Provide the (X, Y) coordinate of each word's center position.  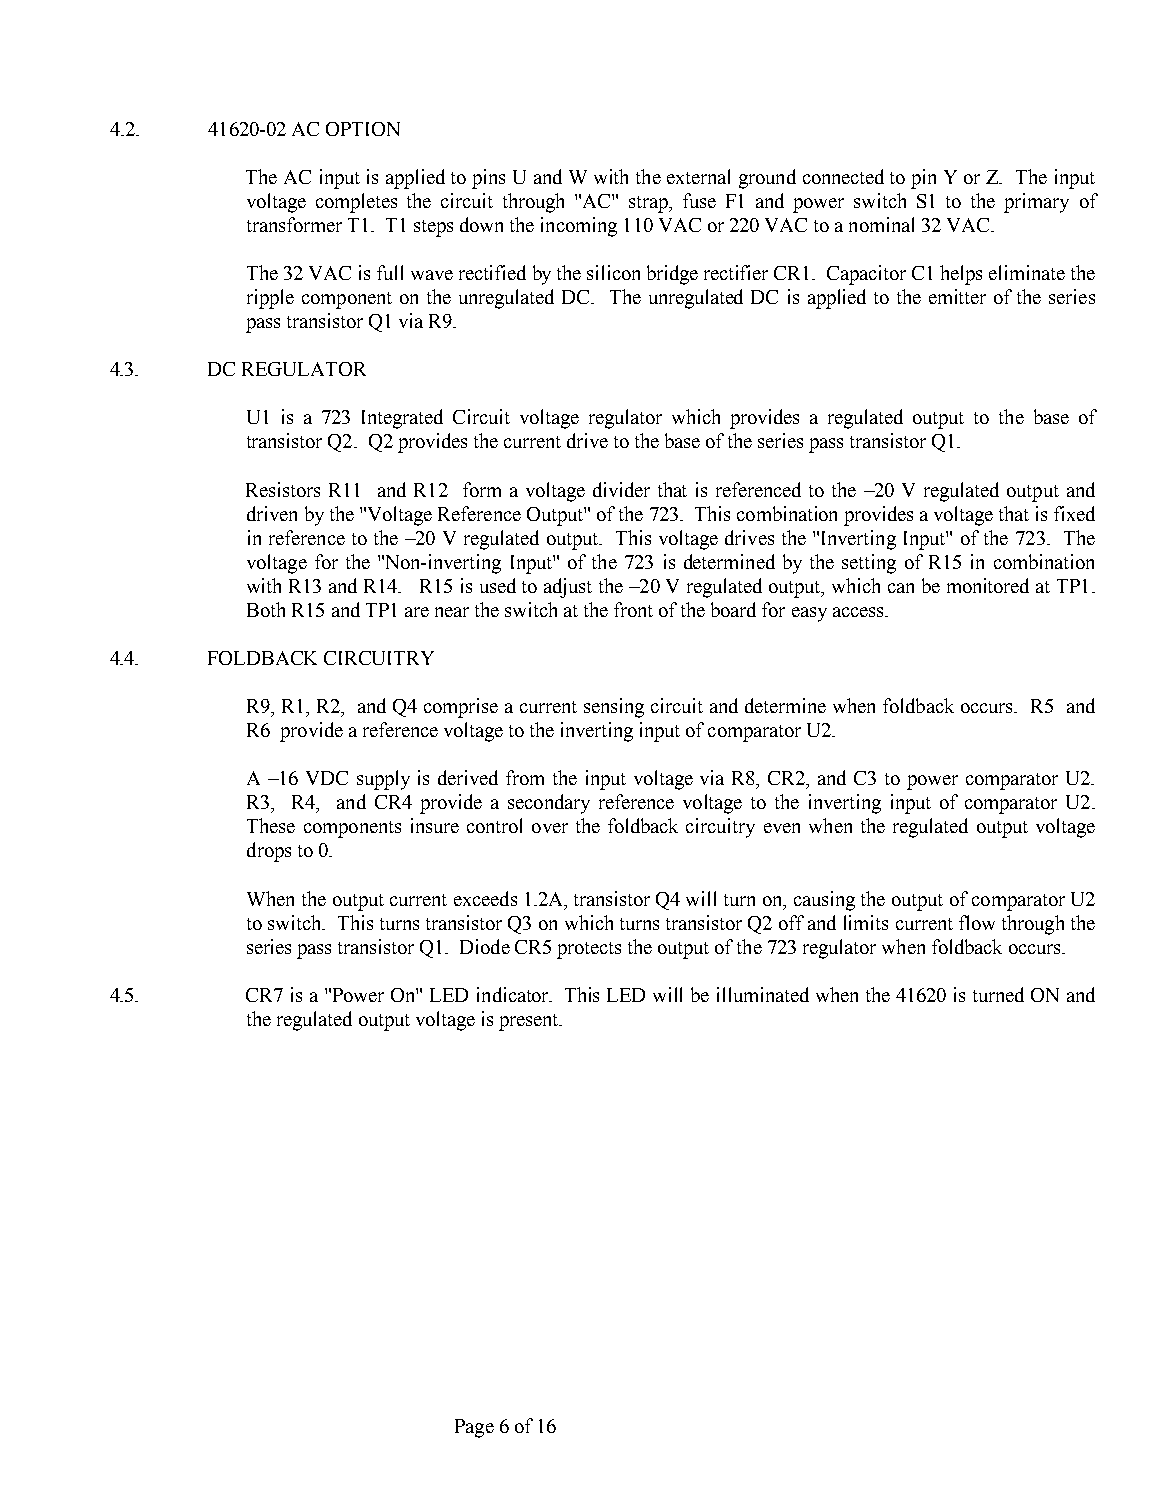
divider (621, 489)
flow (977, 922)
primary (1036, 203)
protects (589, 950)
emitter (957, 296)
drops (269, 852)
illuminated (763, 994)
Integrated (402, 419)
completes (356, 203)
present (530, 1022)
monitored (988, 585)
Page (474, 1428)
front (633, 609)
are (417, 612)
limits (866, 922)
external (698, 176)
